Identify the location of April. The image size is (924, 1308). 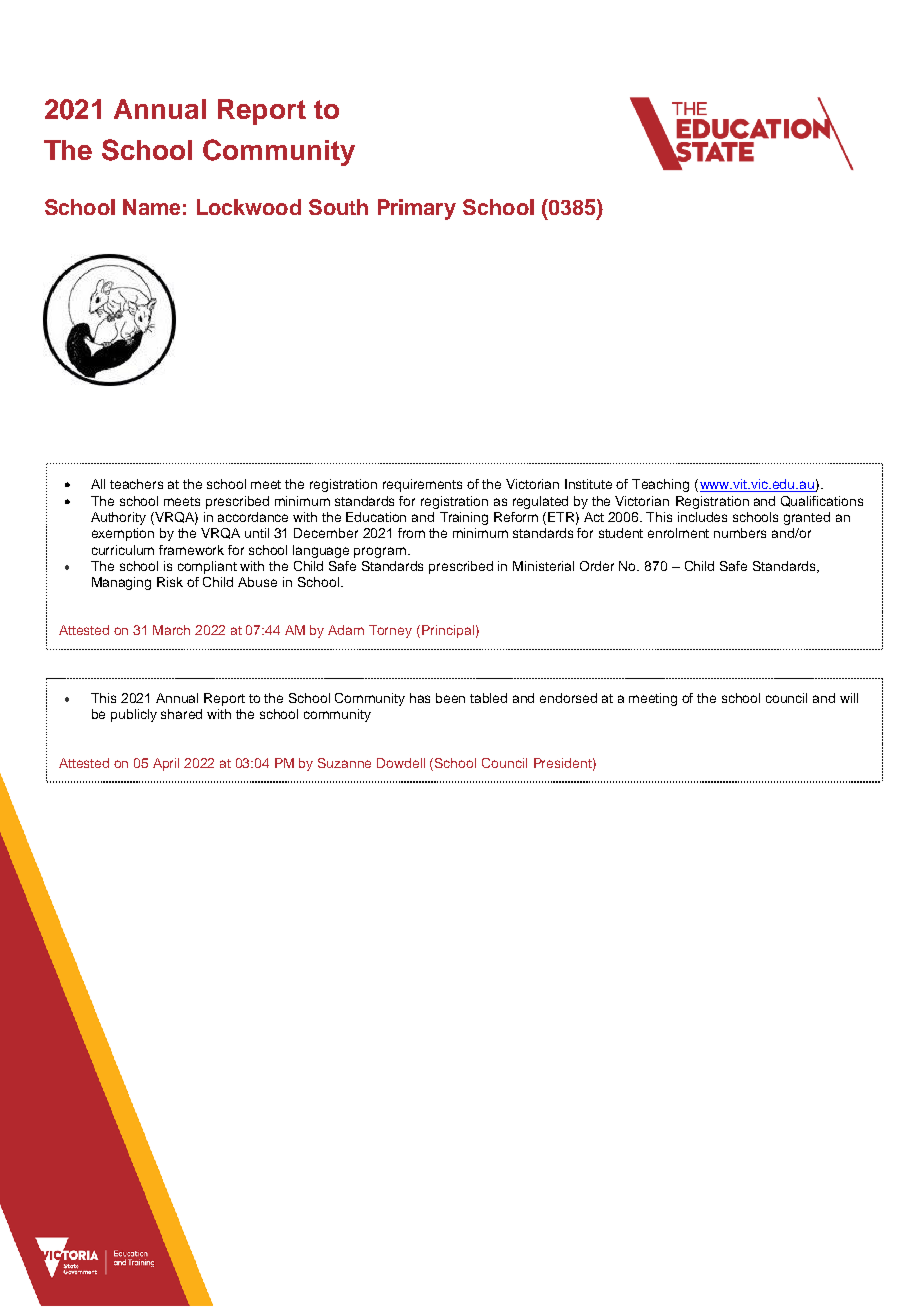
(166, 764).
